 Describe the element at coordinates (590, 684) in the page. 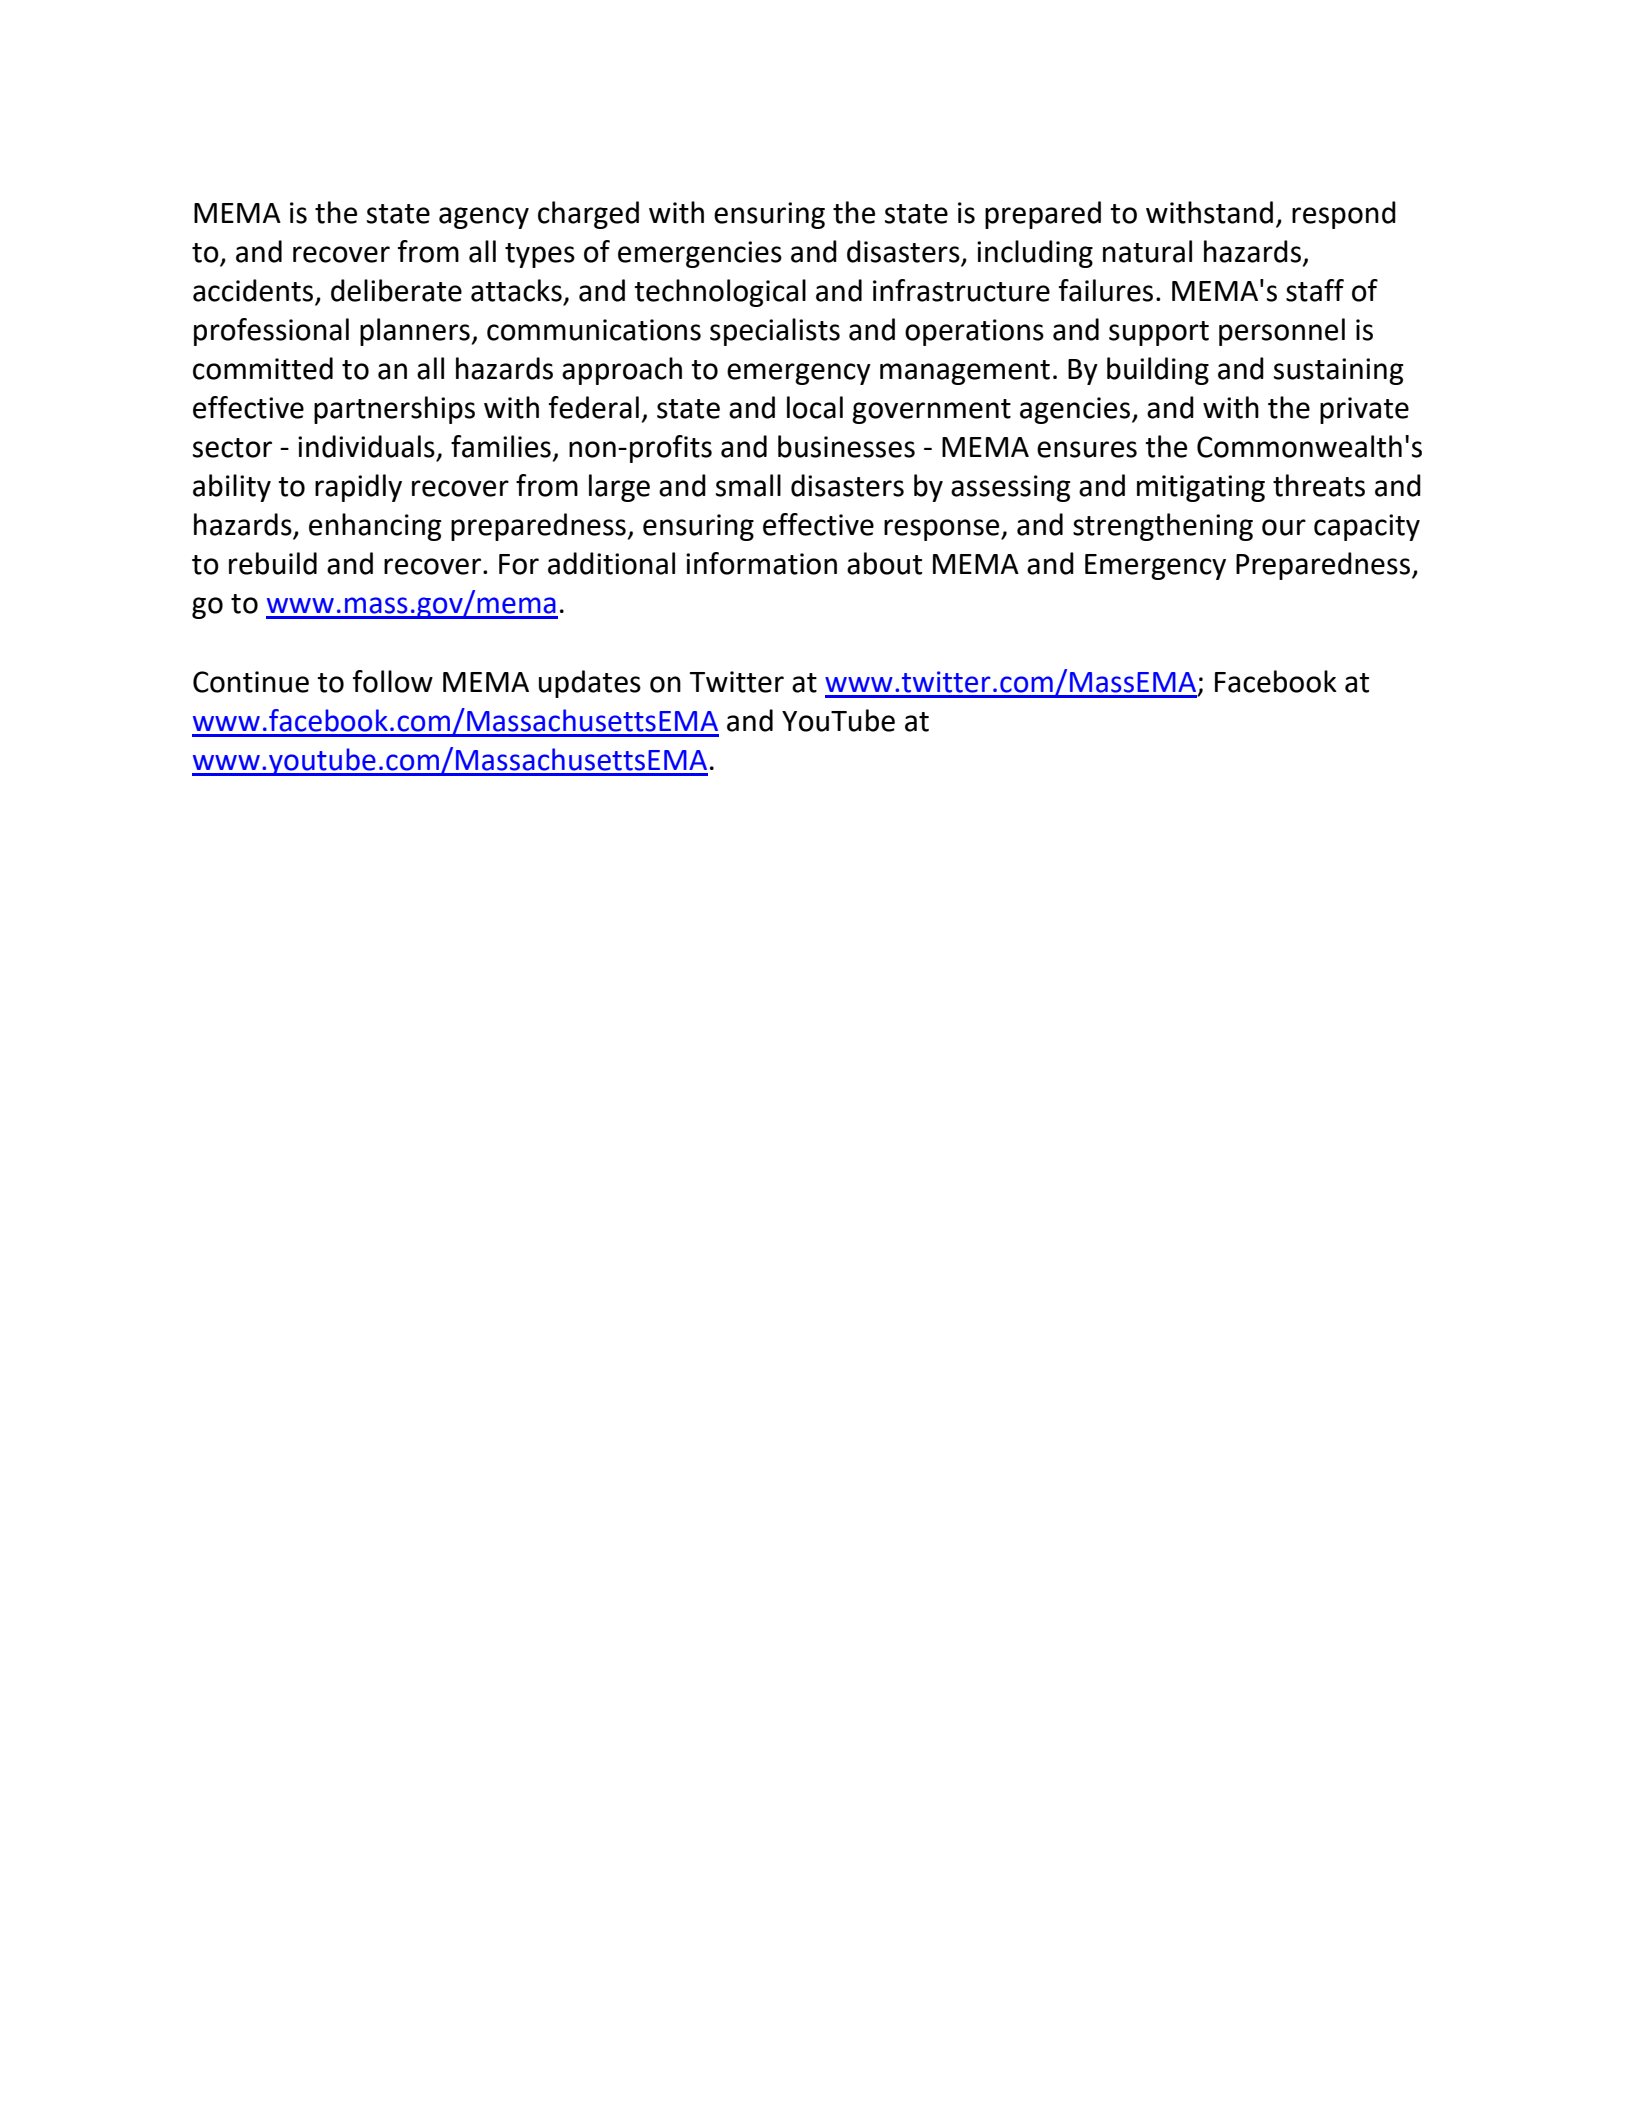

I see `updates` at that location.
